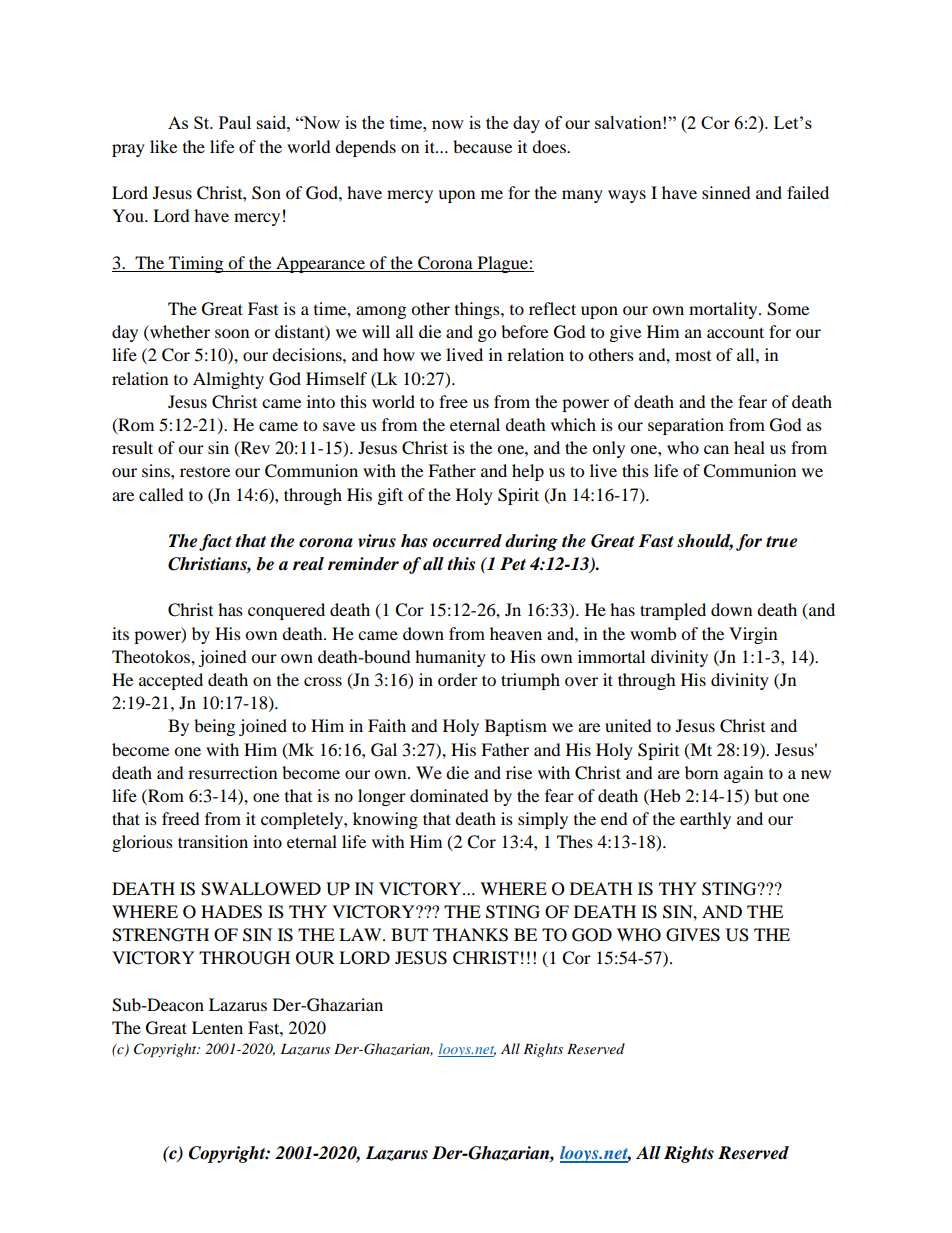  Describe the element at coordinates (450, 658) in the page. I see `humanity` at that location.
